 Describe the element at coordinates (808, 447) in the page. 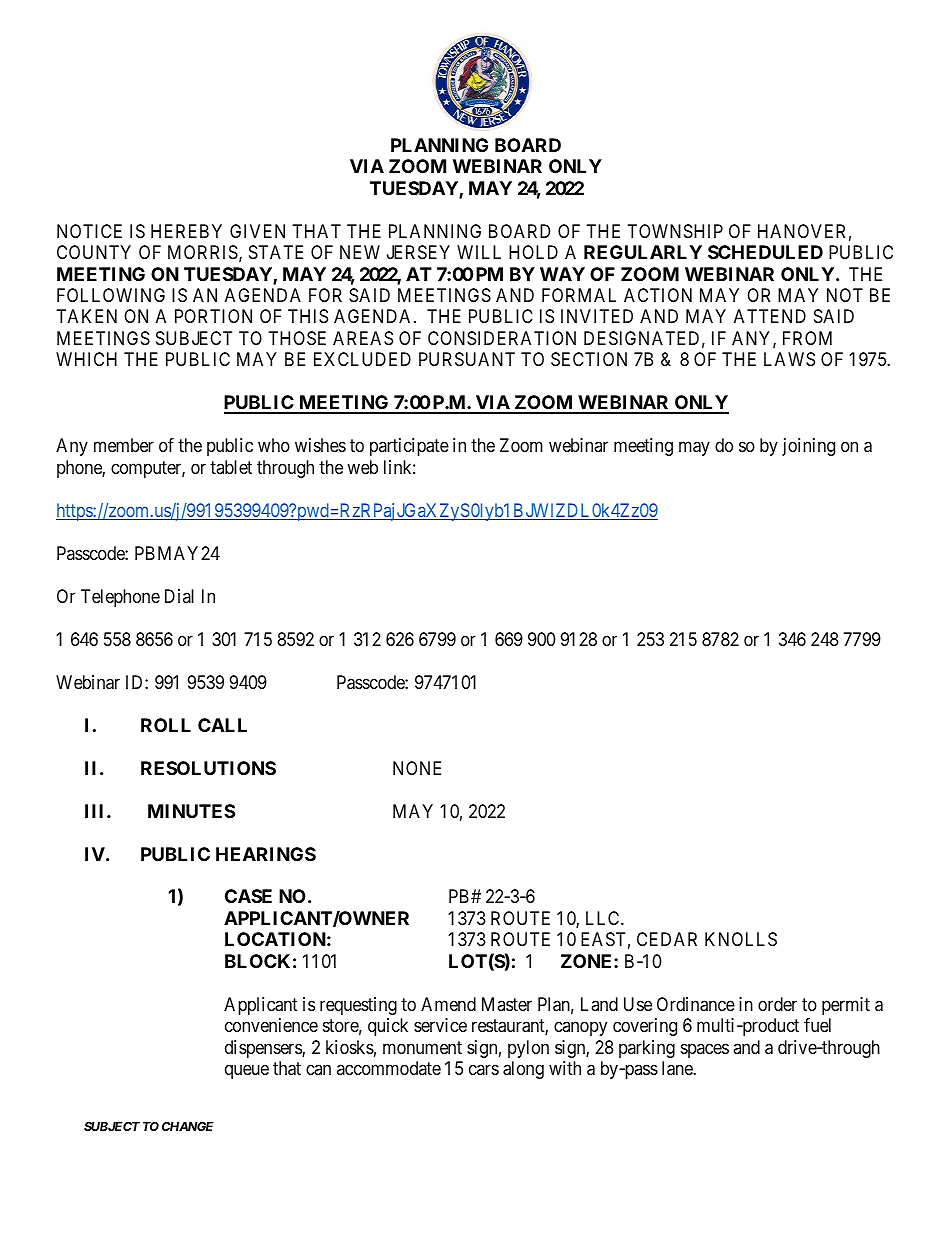

I see `joining` at that location.
